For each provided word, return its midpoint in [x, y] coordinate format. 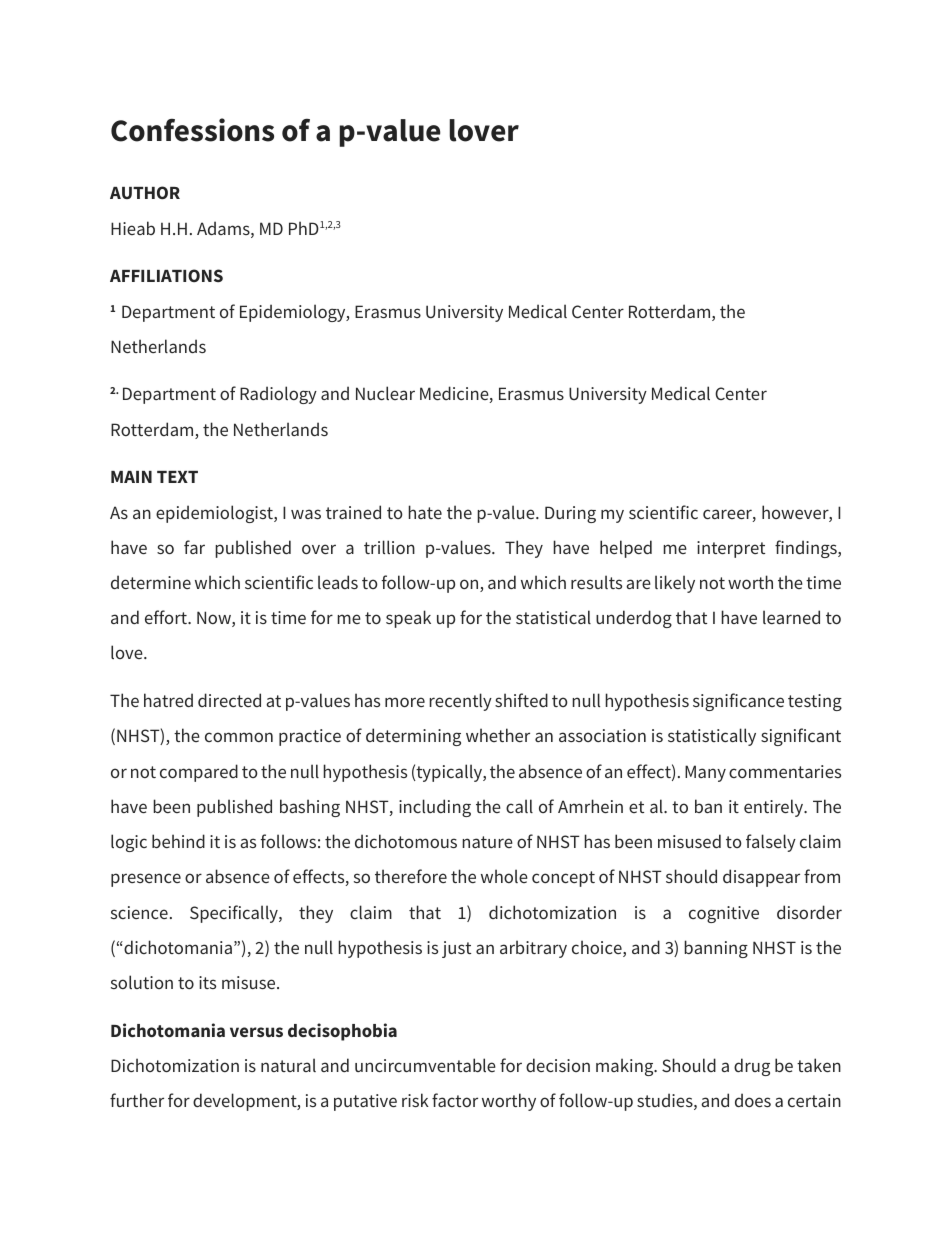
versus [256, 1032]
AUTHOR [145, 192]
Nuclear [385, 393]
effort [167, 617]
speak [408, 619]
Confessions [192, 130]
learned [791, 617]
